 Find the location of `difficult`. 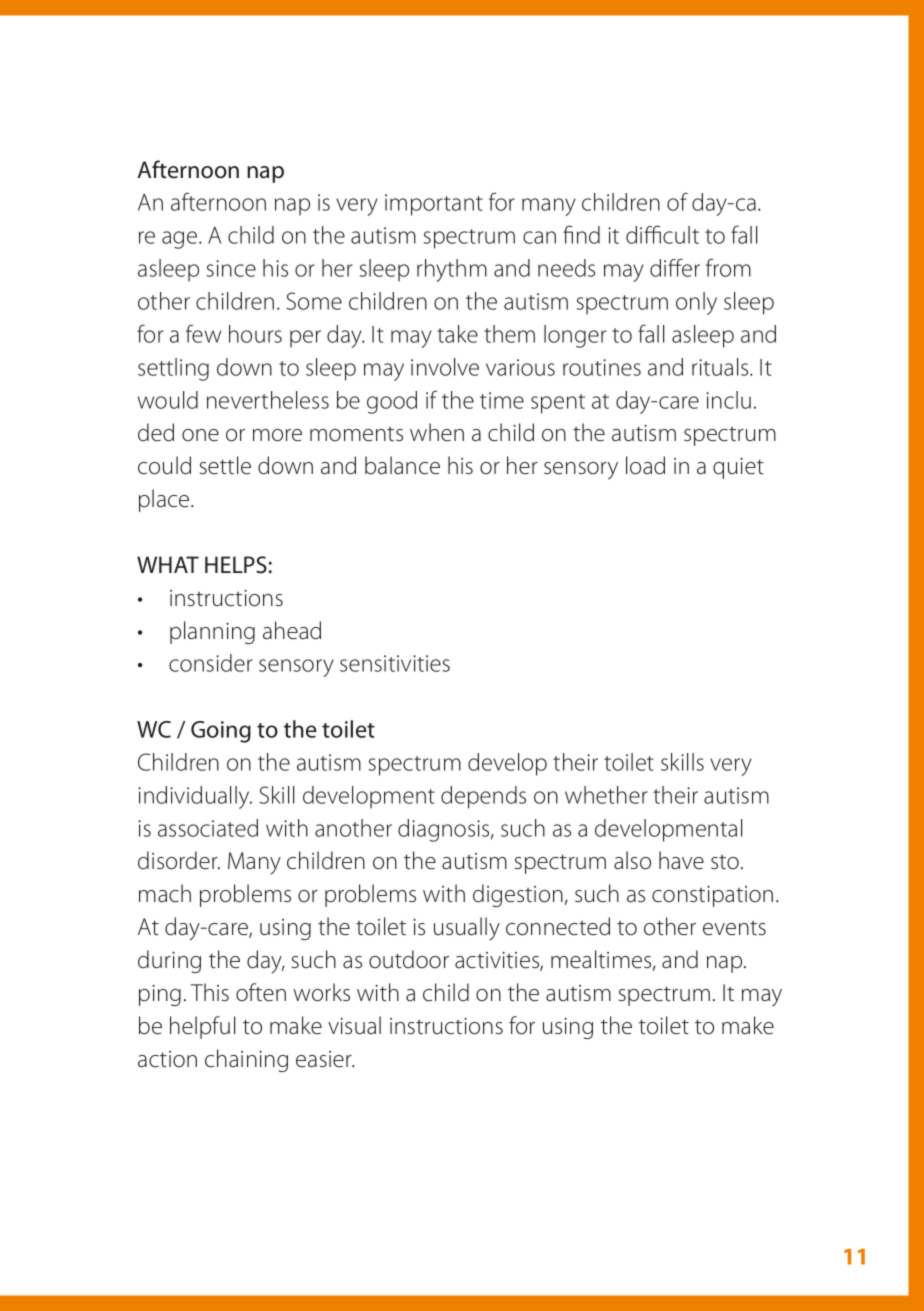

difficult is located at coordinates (662, 234).
